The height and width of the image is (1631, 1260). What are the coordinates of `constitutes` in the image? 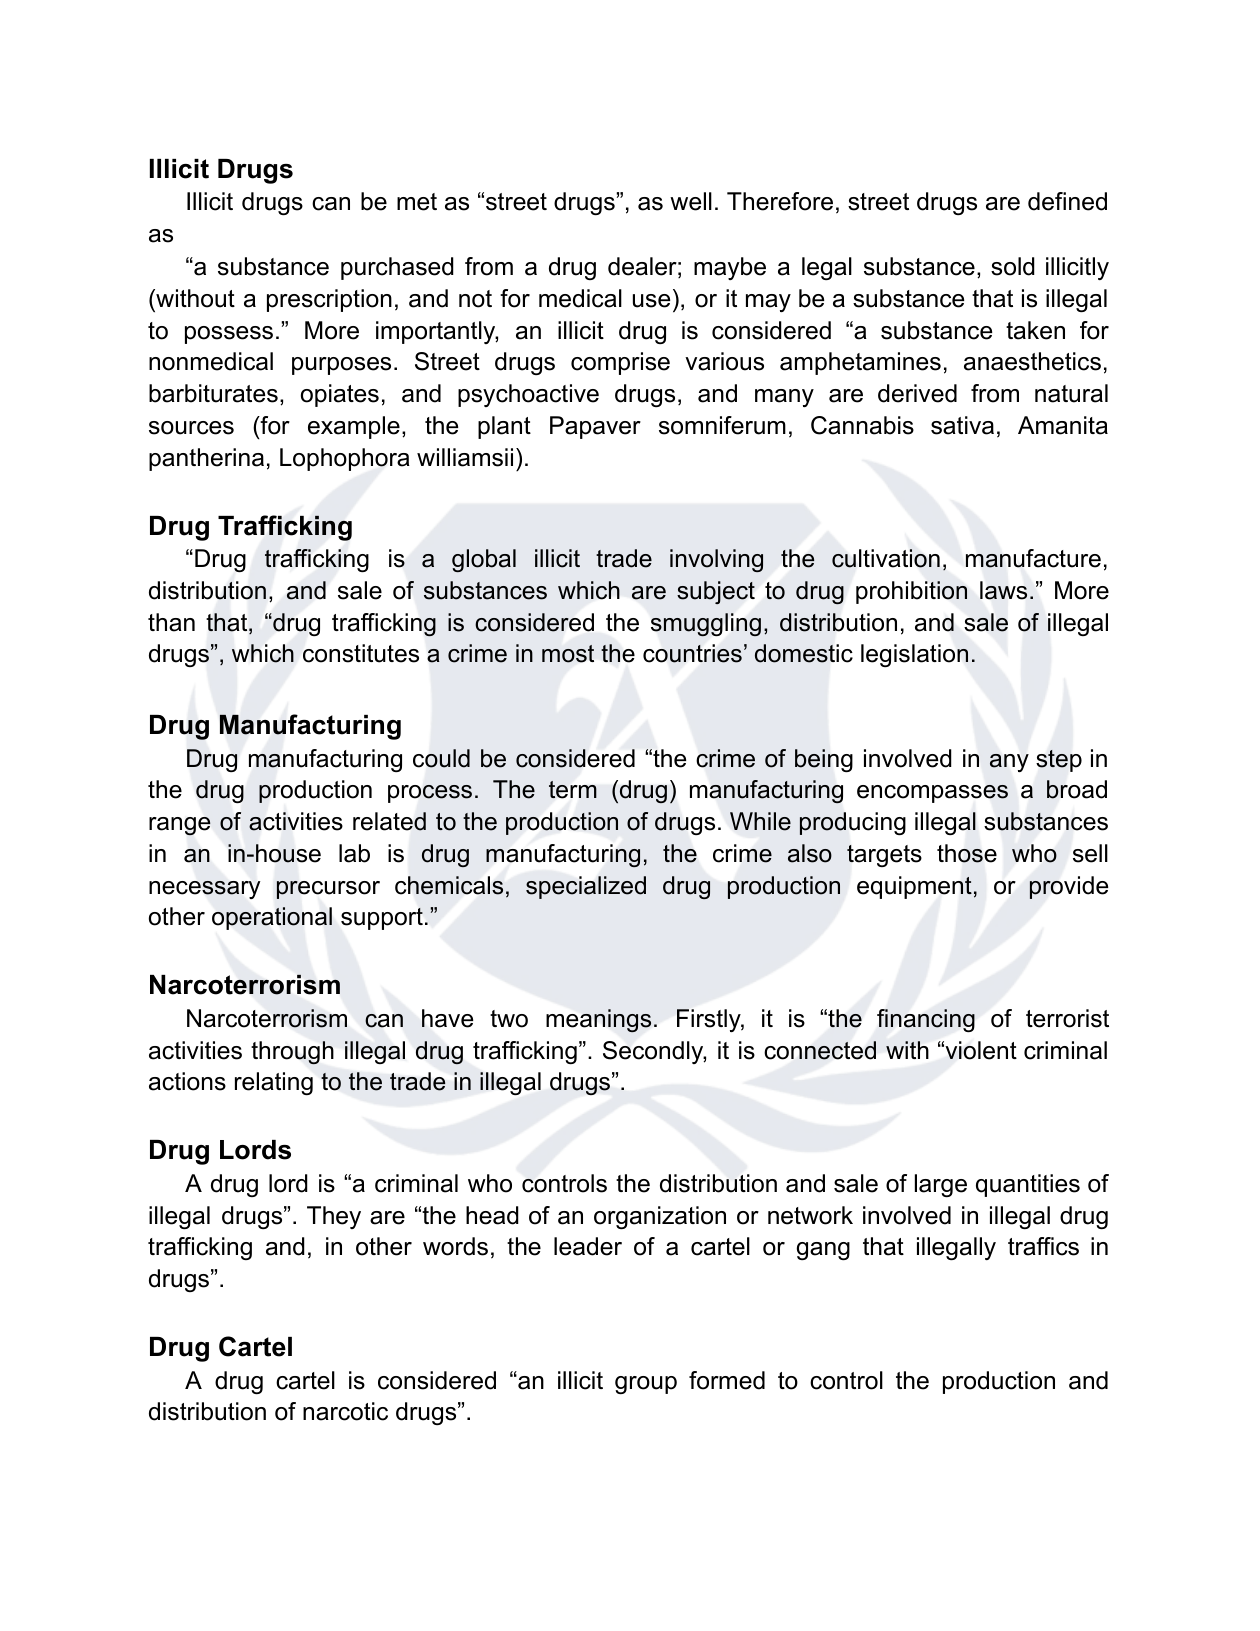 It's located at (361, 653).
